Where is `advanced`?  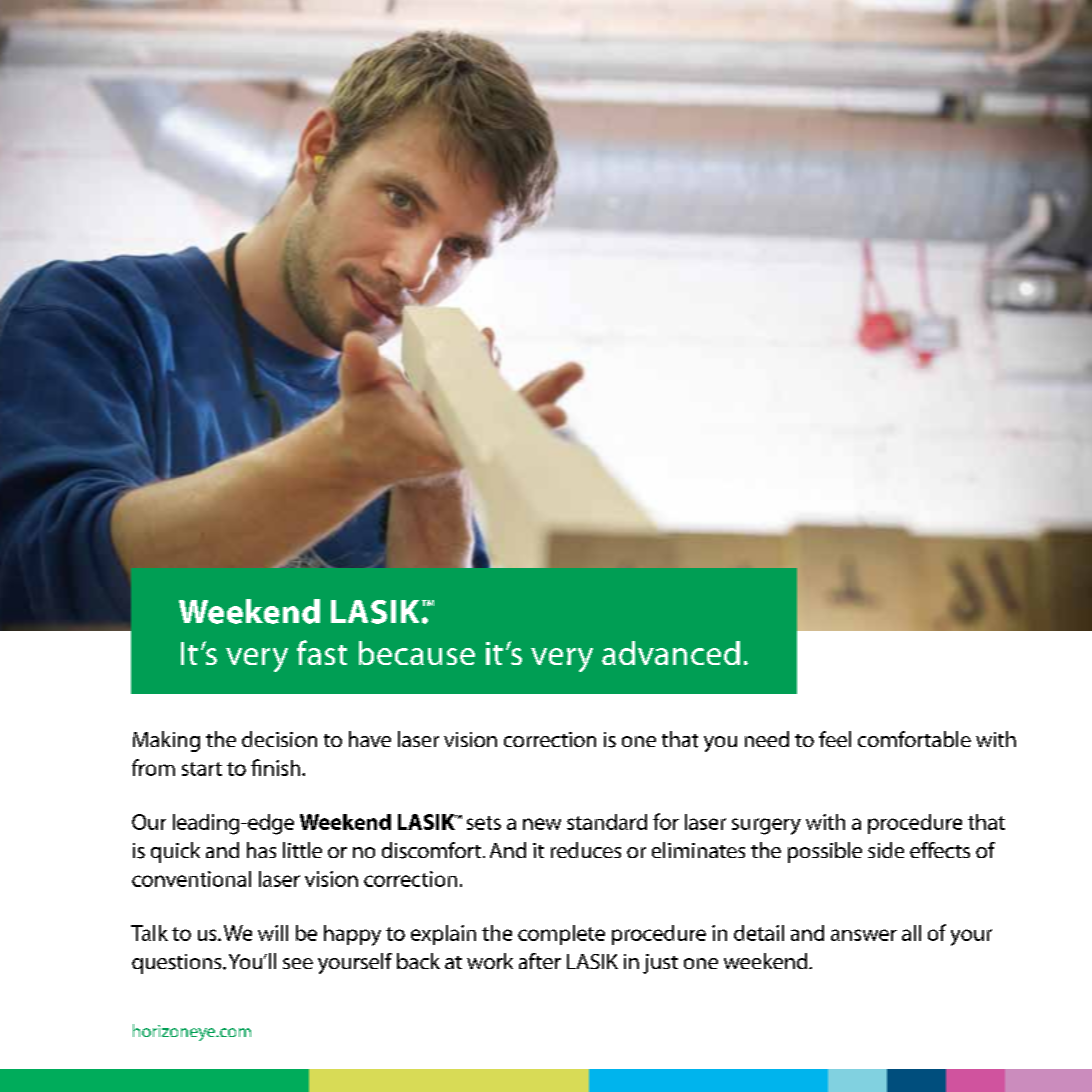 advanced is located at coordinates (671, 653).
